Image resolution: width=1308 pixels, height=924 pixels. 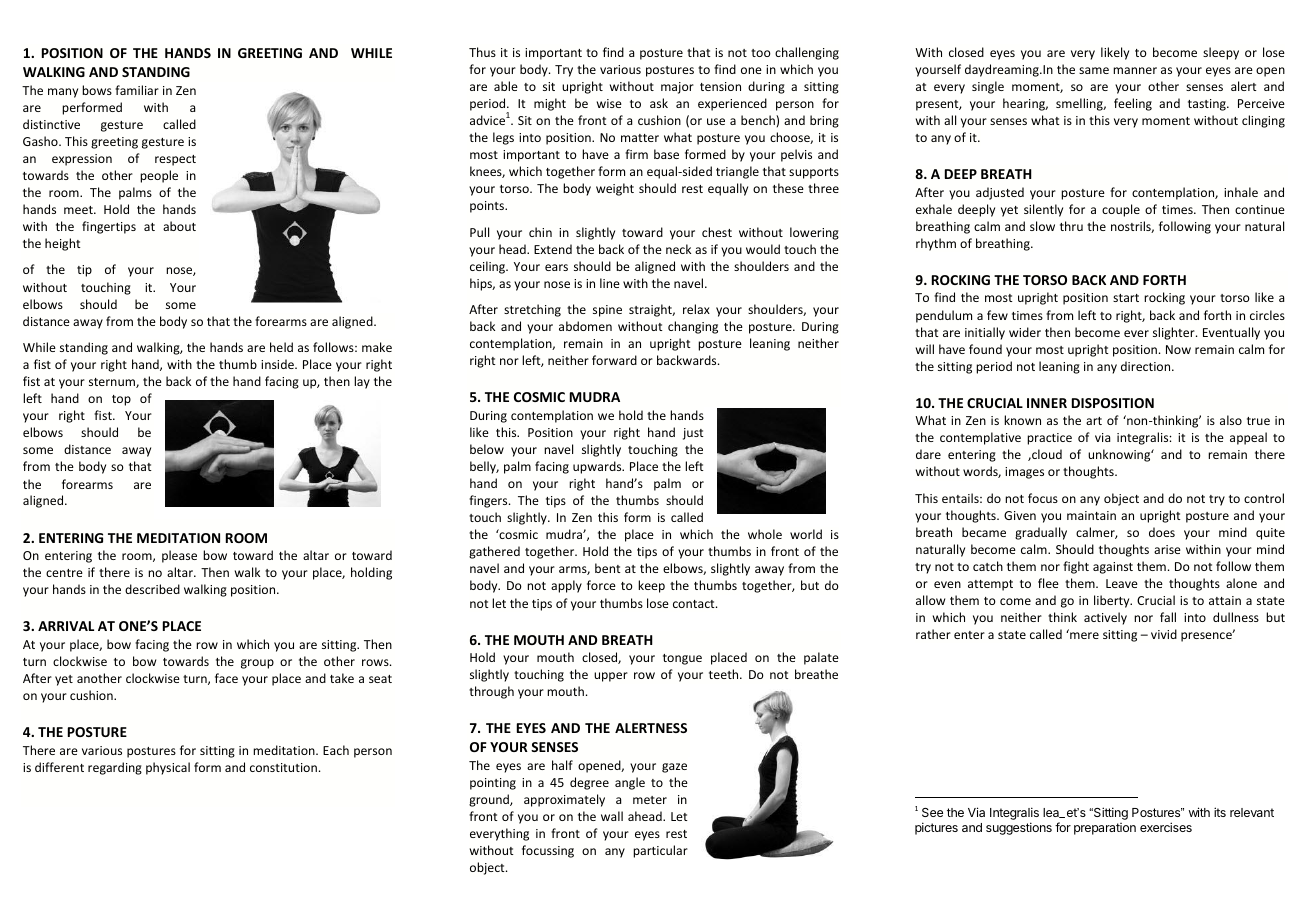 I want to click on physical, so click(x=168, y=768).
